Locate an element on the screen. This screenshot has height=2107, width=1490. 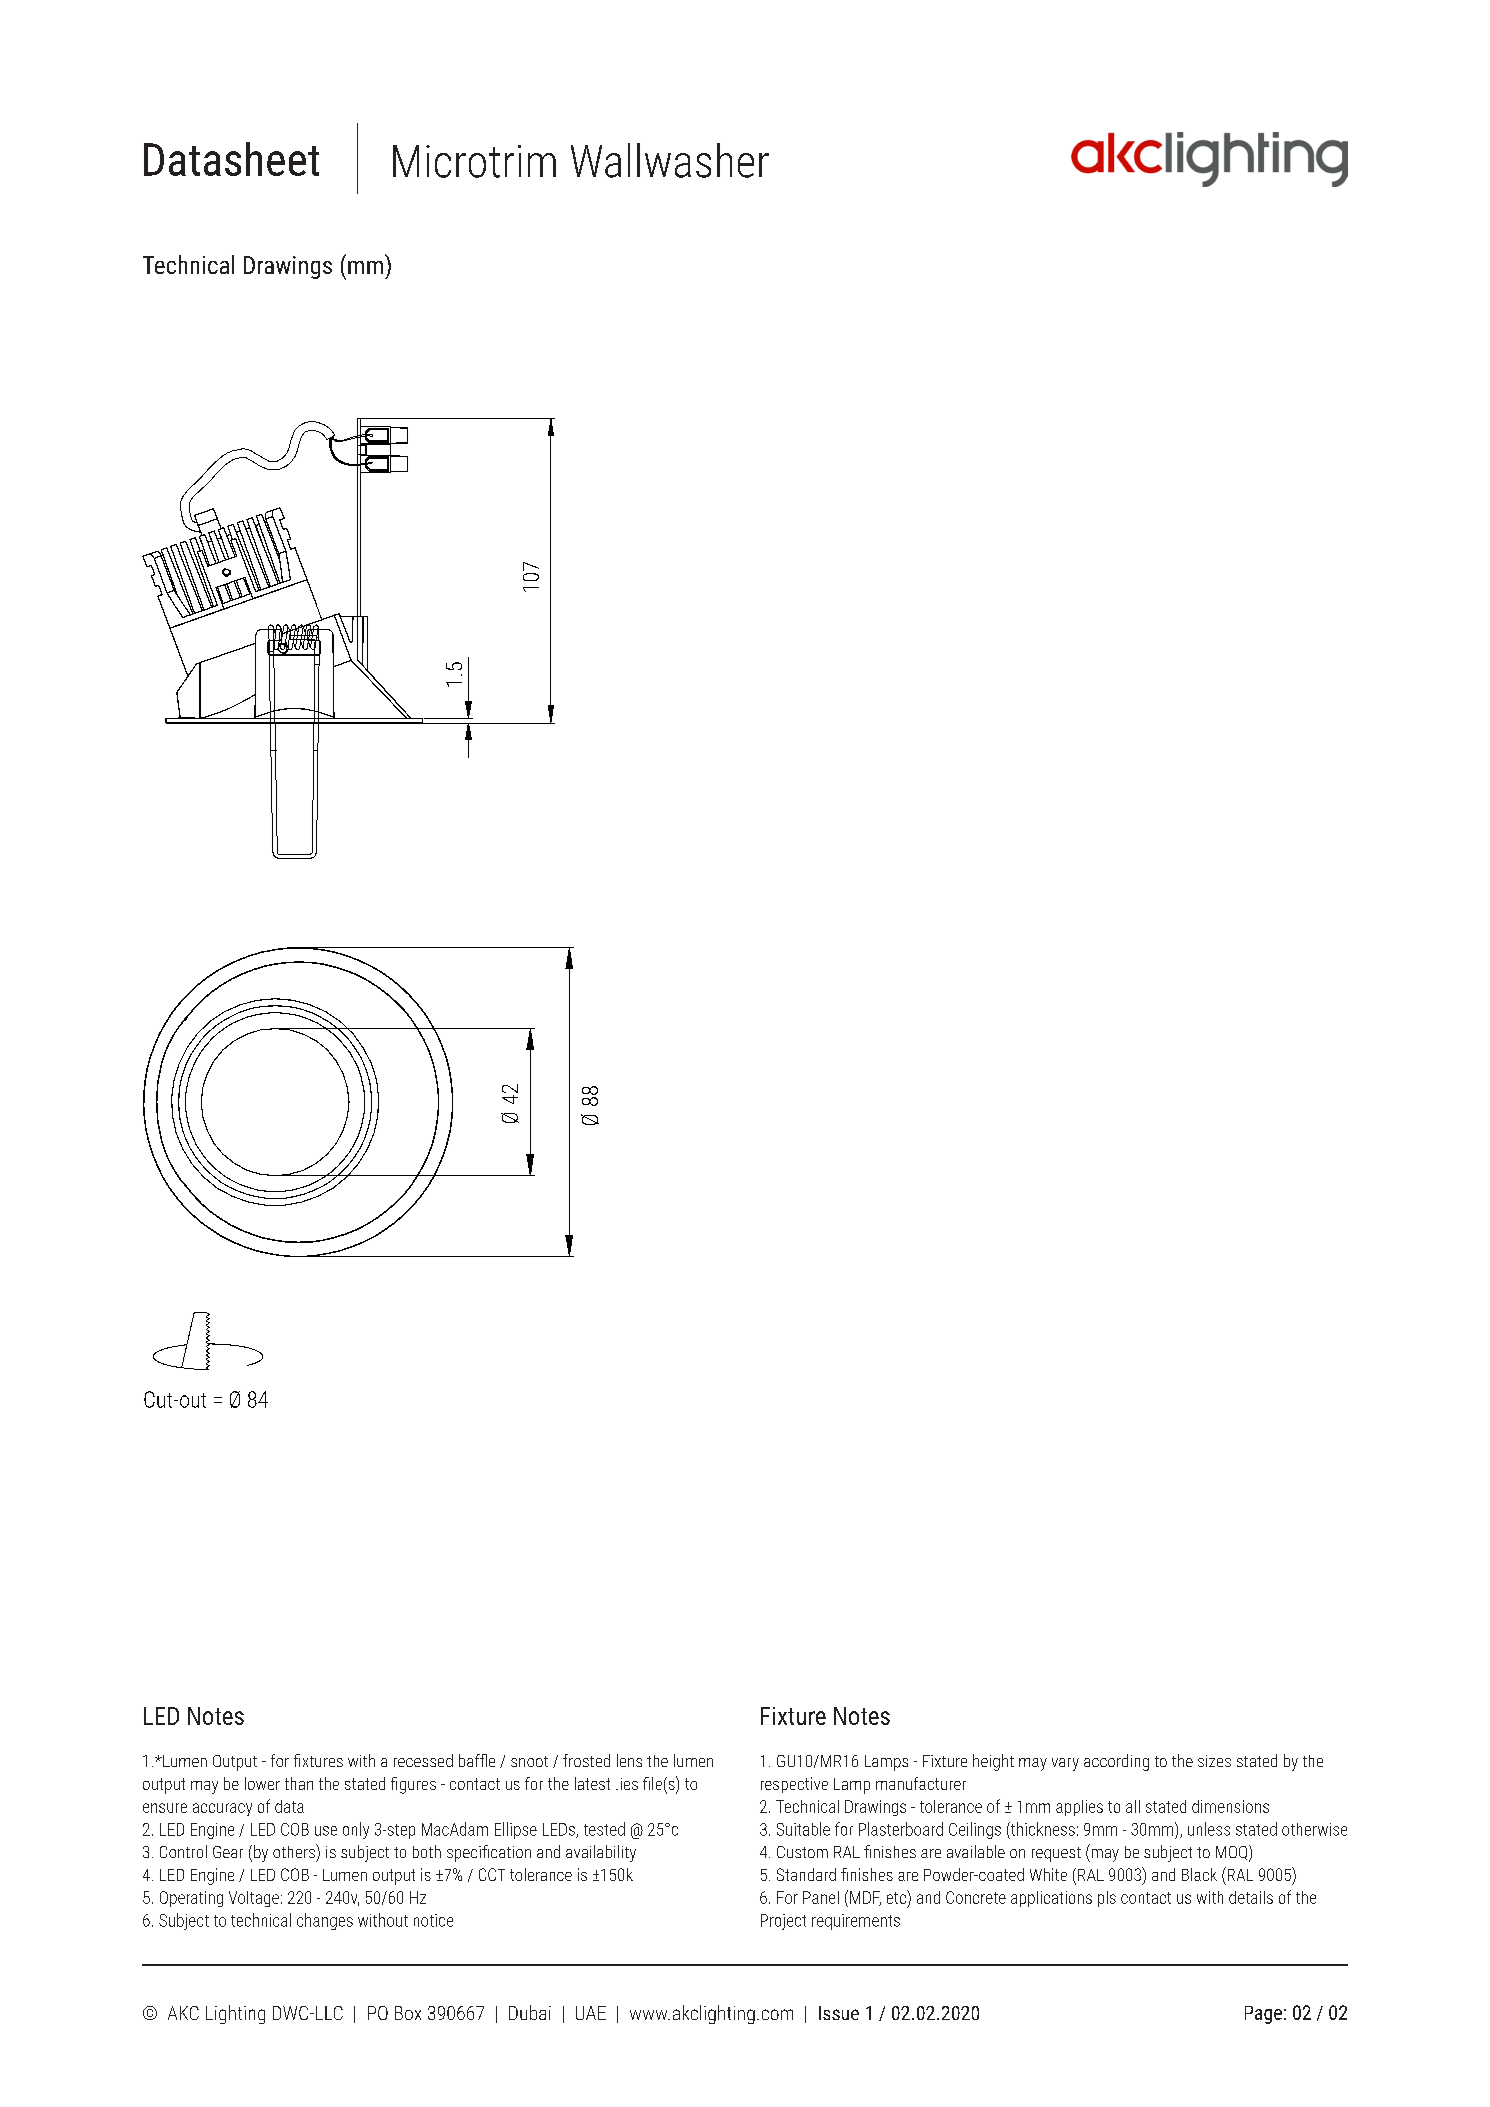
Project is located at coordinates (783, 1922).
